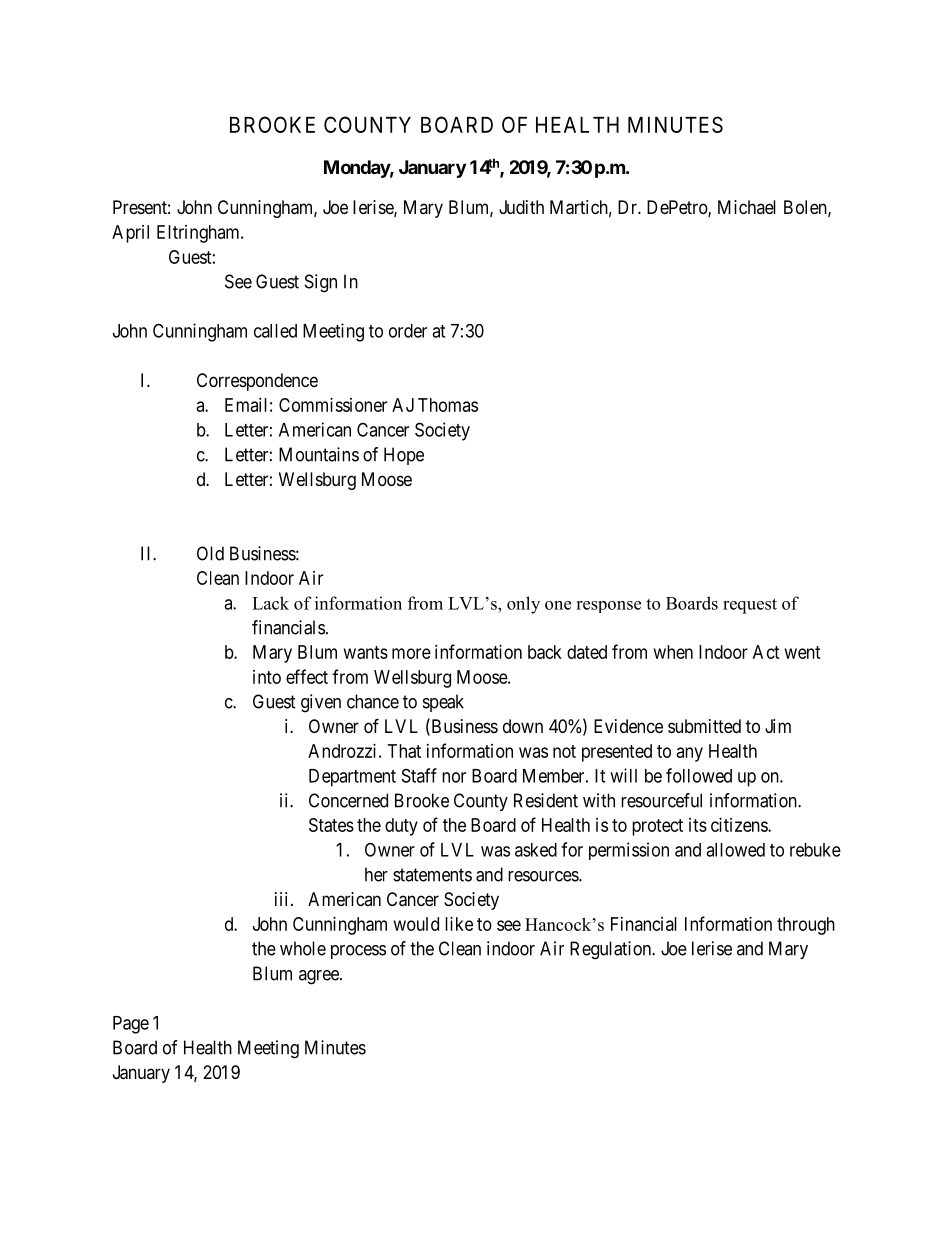 Image resolution: width=952 pixels, height=1233 pixels. Describe the element at coordinates (404, 456) in the screenshot. I see `Hope` at that location.
